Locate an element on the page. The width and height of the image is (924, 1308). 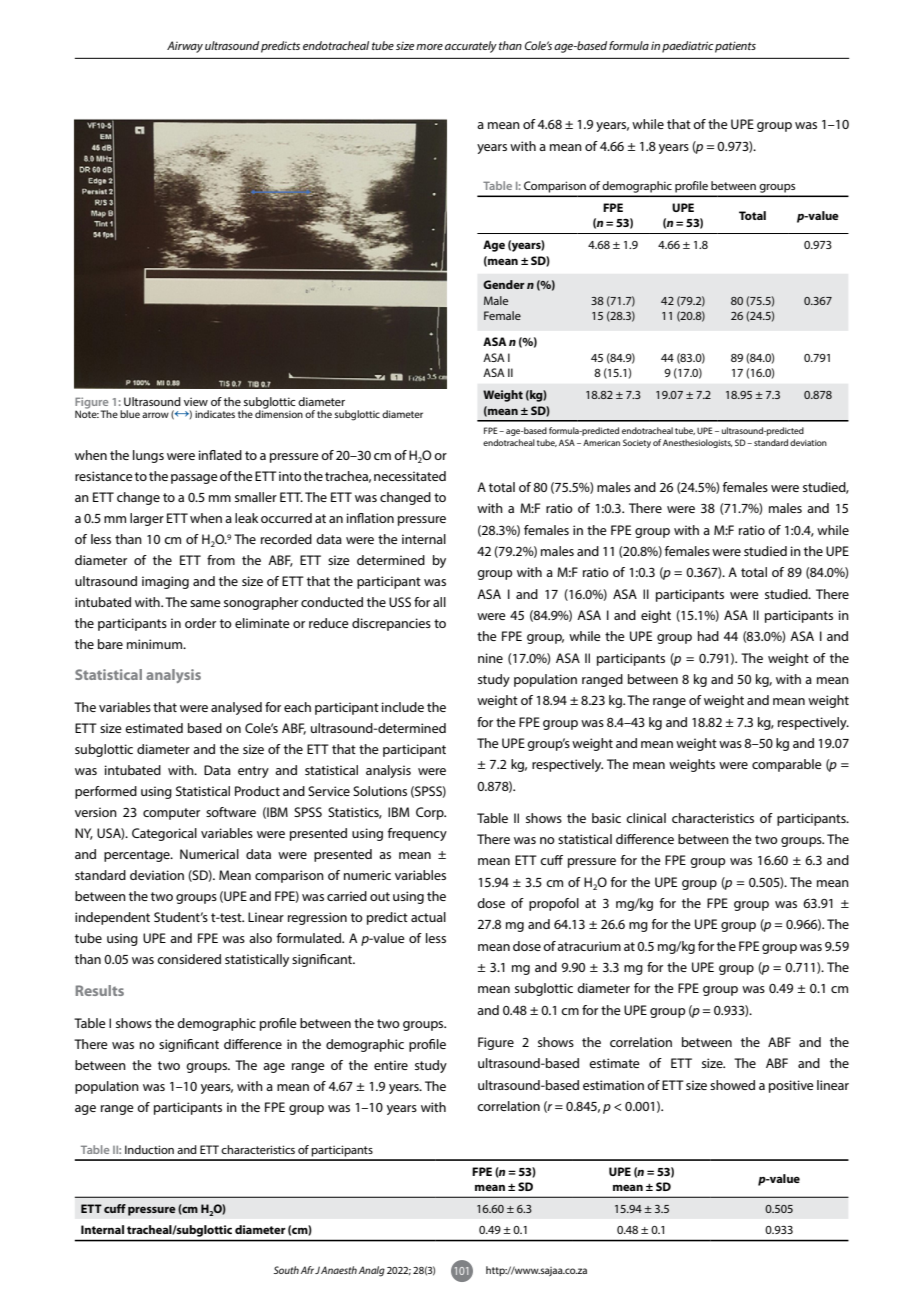
more is located at coordinates (429, 47).
